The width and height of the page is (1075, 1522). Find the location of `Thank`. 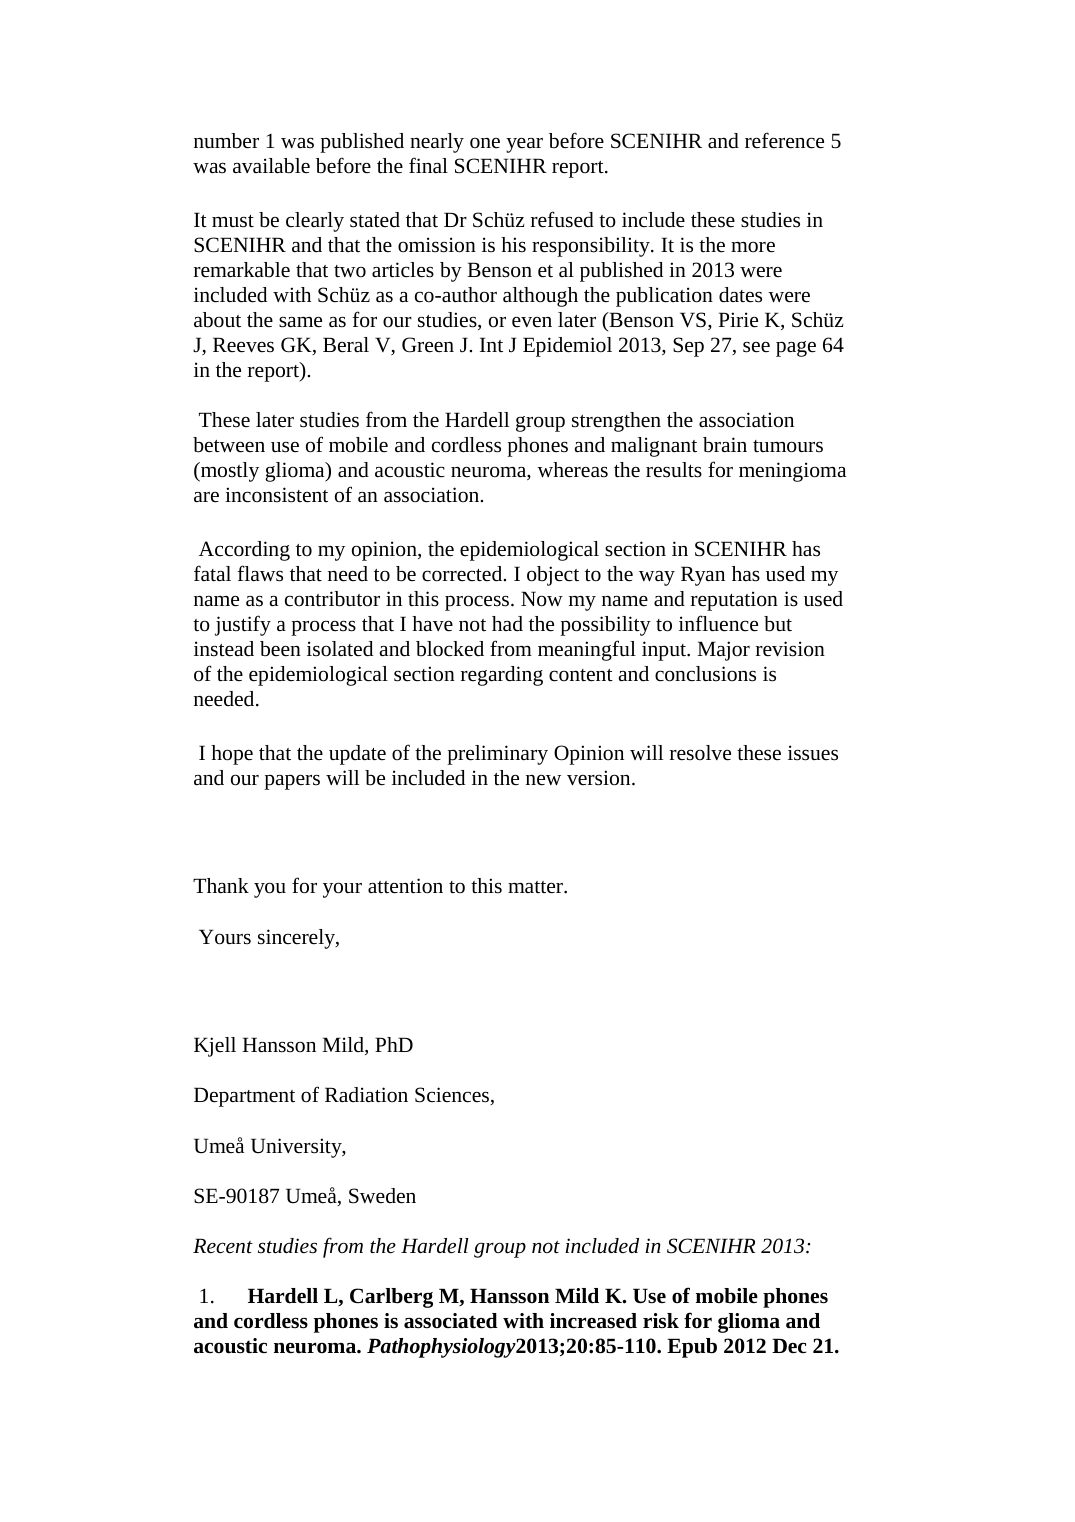

Thank is located at coordinates (221, 885).
